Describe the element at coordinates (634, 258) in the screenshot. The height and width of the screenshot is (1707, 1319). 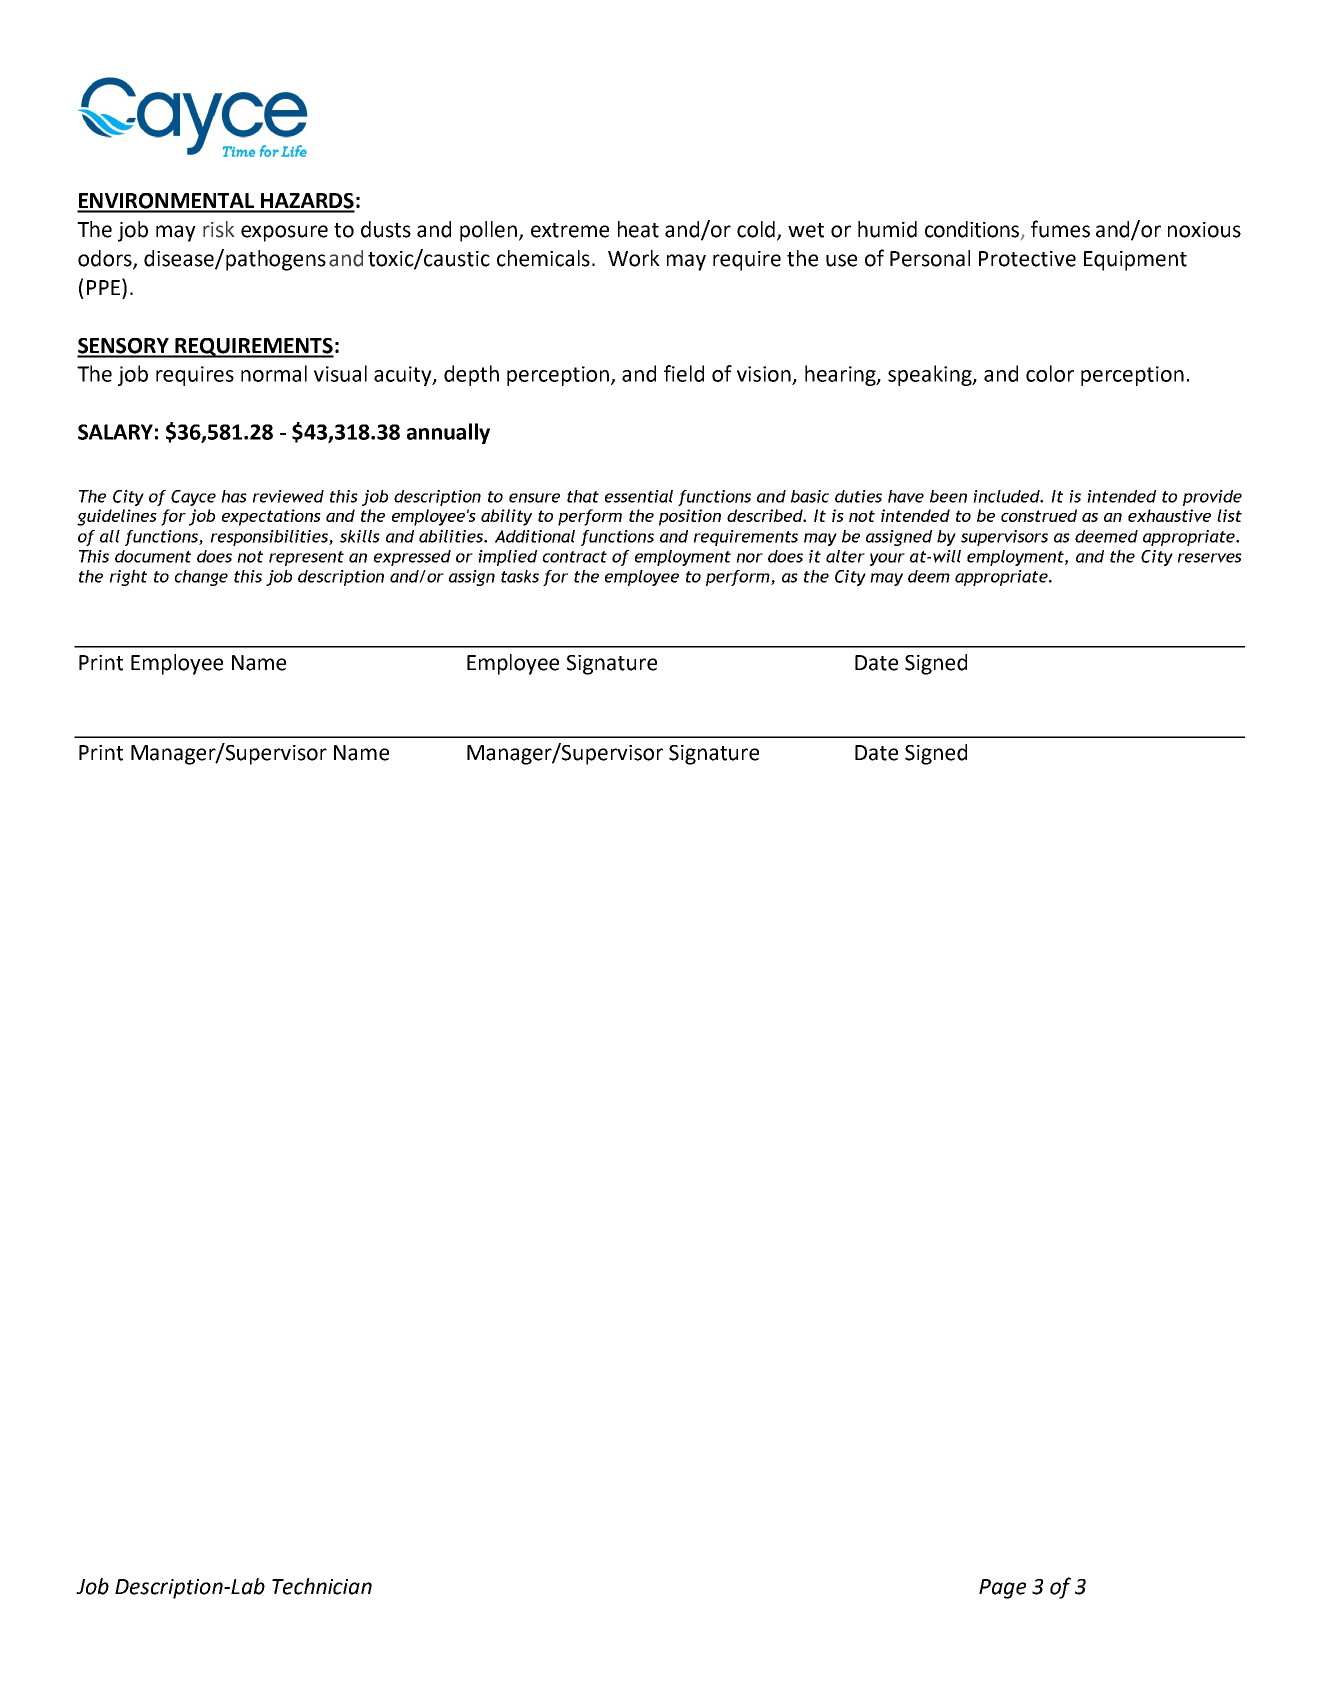
I see `Work` at that location.
